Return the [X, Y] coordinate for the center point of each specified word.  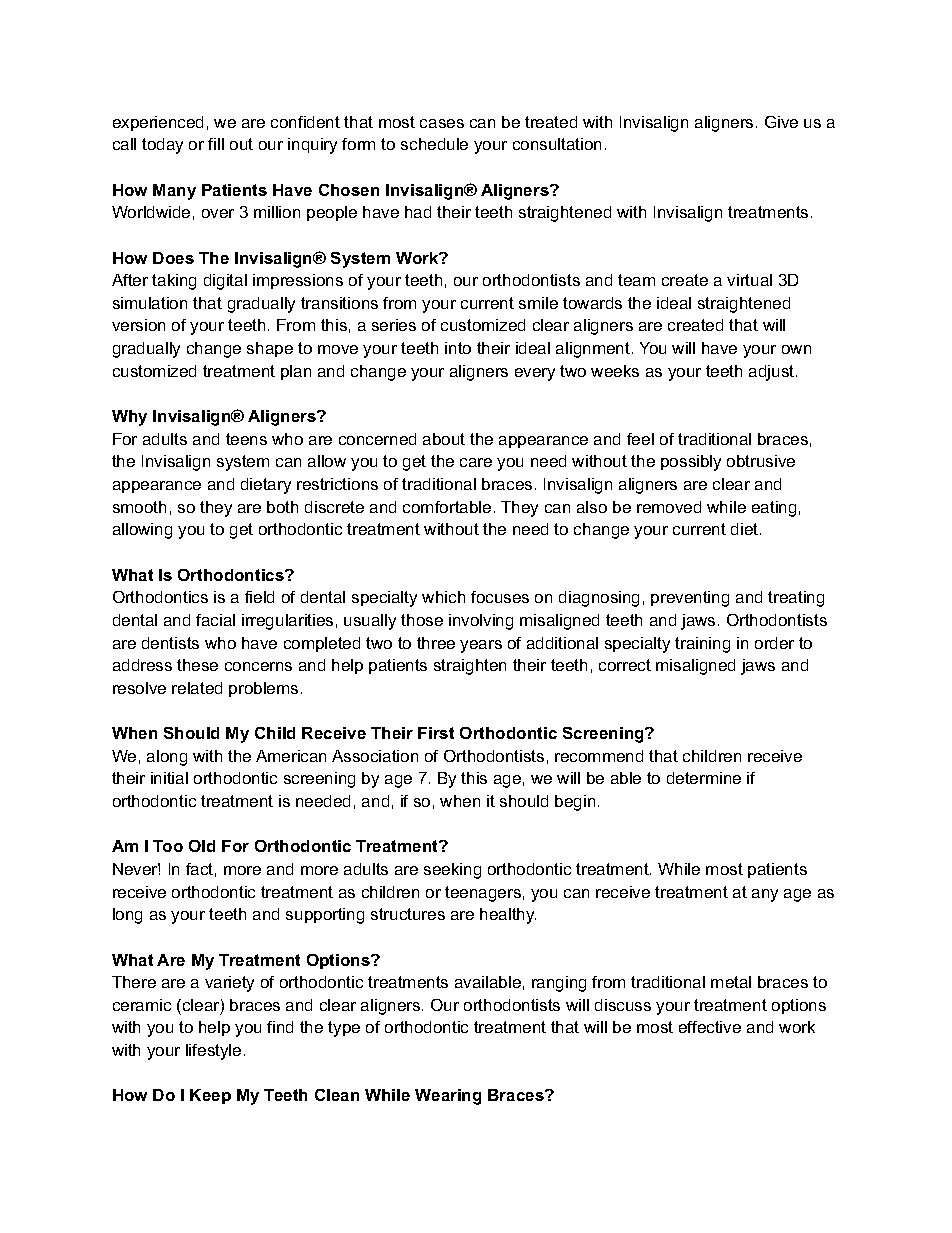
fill [216, 144]
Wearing [448, 1097]
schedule [434, 144]
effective [710, 1027]
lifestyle [213, 1052]
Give [781, 122]
